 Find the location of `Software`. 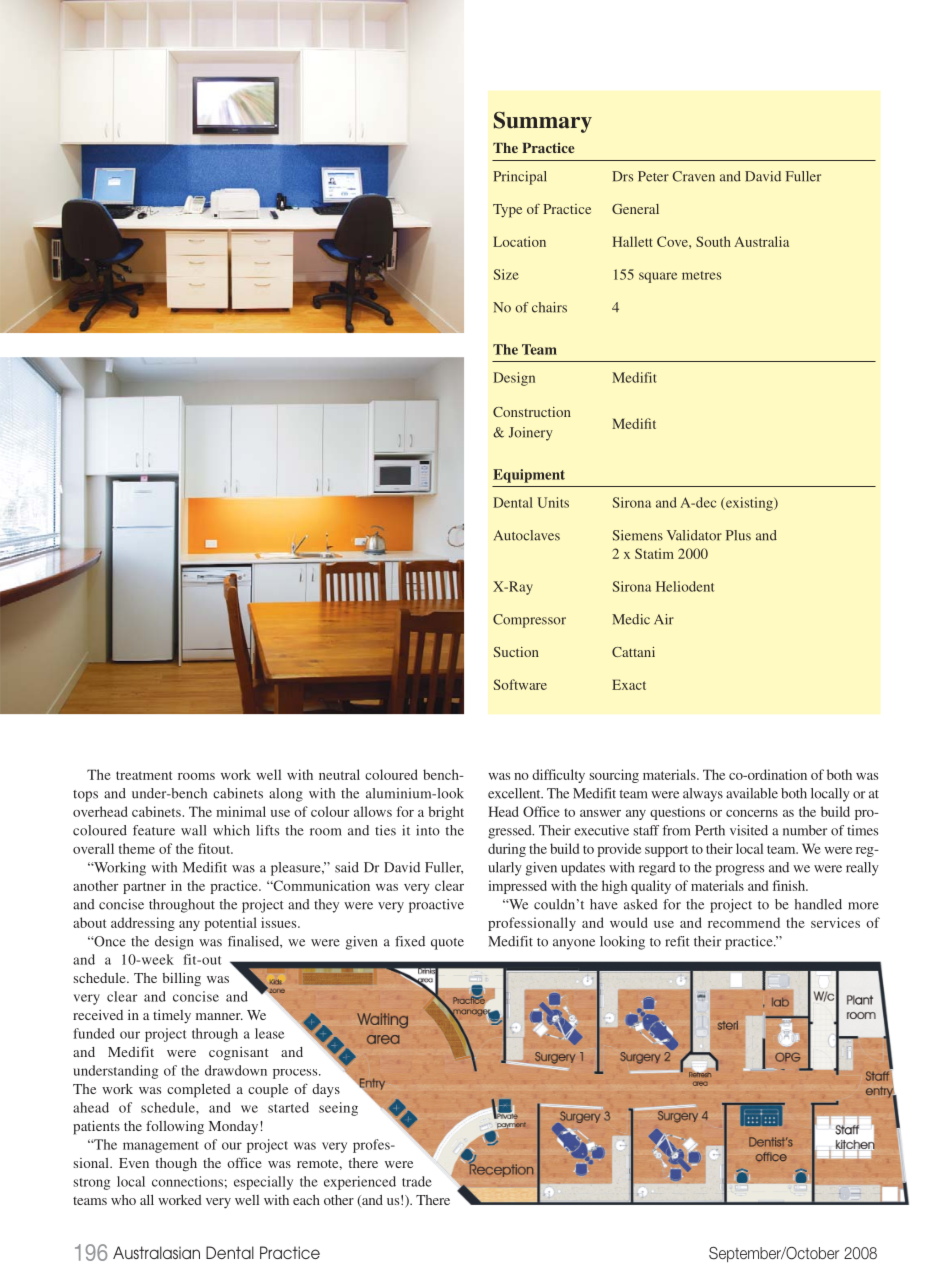

Software is located at coordinates (520, 684).
